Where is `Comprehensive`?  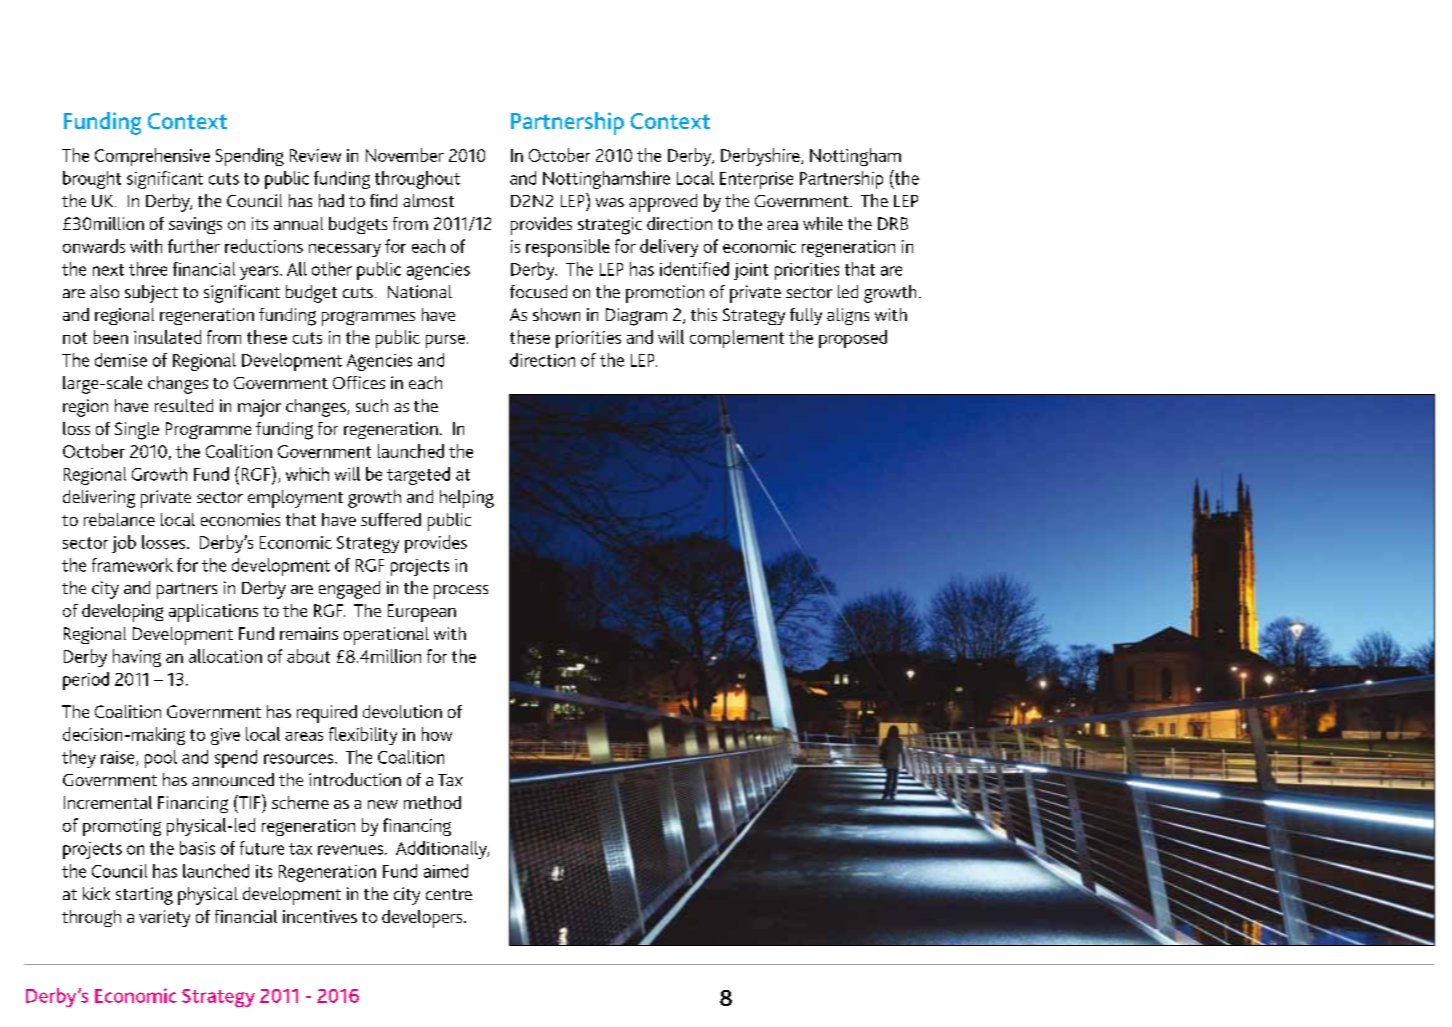 Comprehensive is located at coordinates (152, 157).
